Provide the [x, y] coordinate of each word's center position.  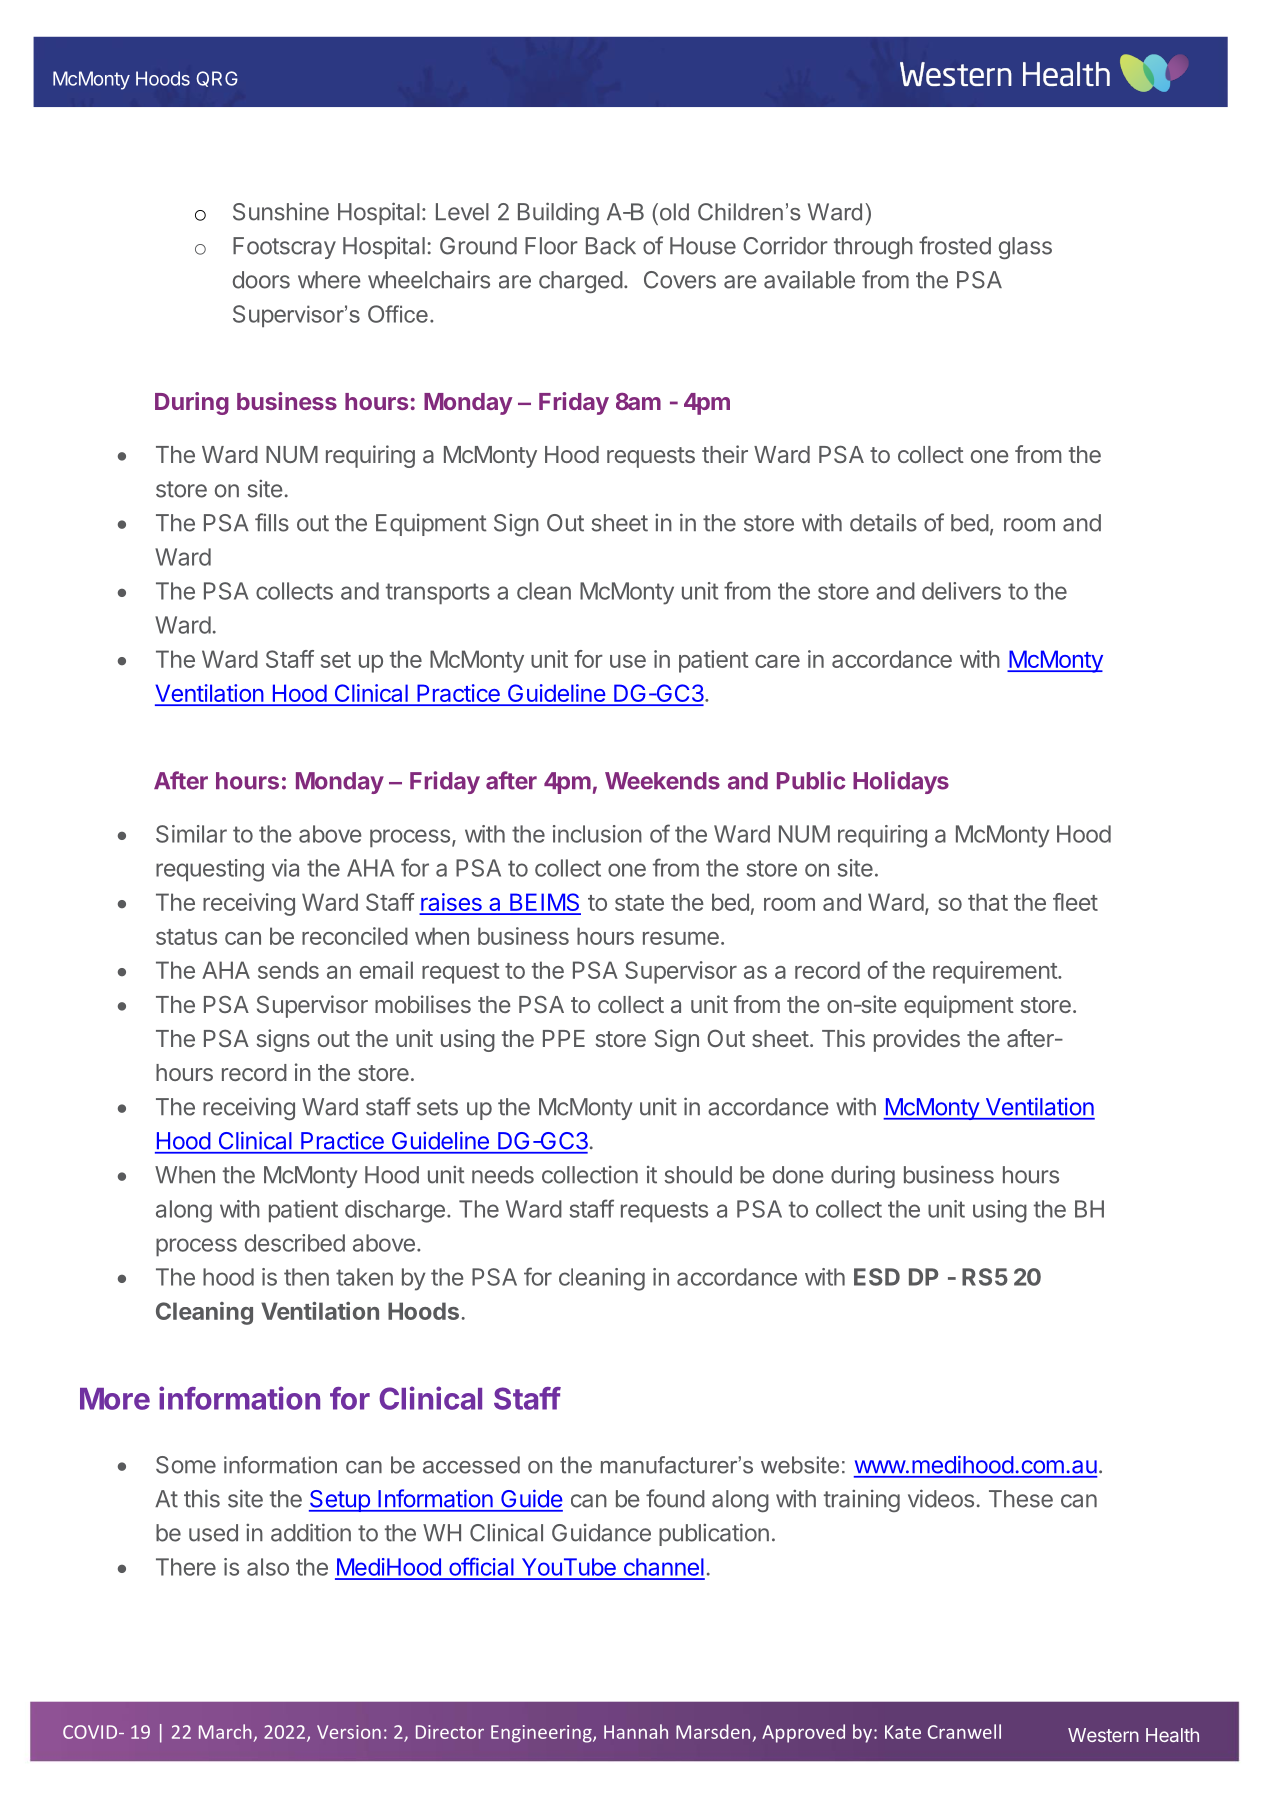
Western [1103, 1735]
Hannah [636, 1731]
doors [261, 280]
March [225, 1731]
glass [1025, 248]
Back [611, 246]
